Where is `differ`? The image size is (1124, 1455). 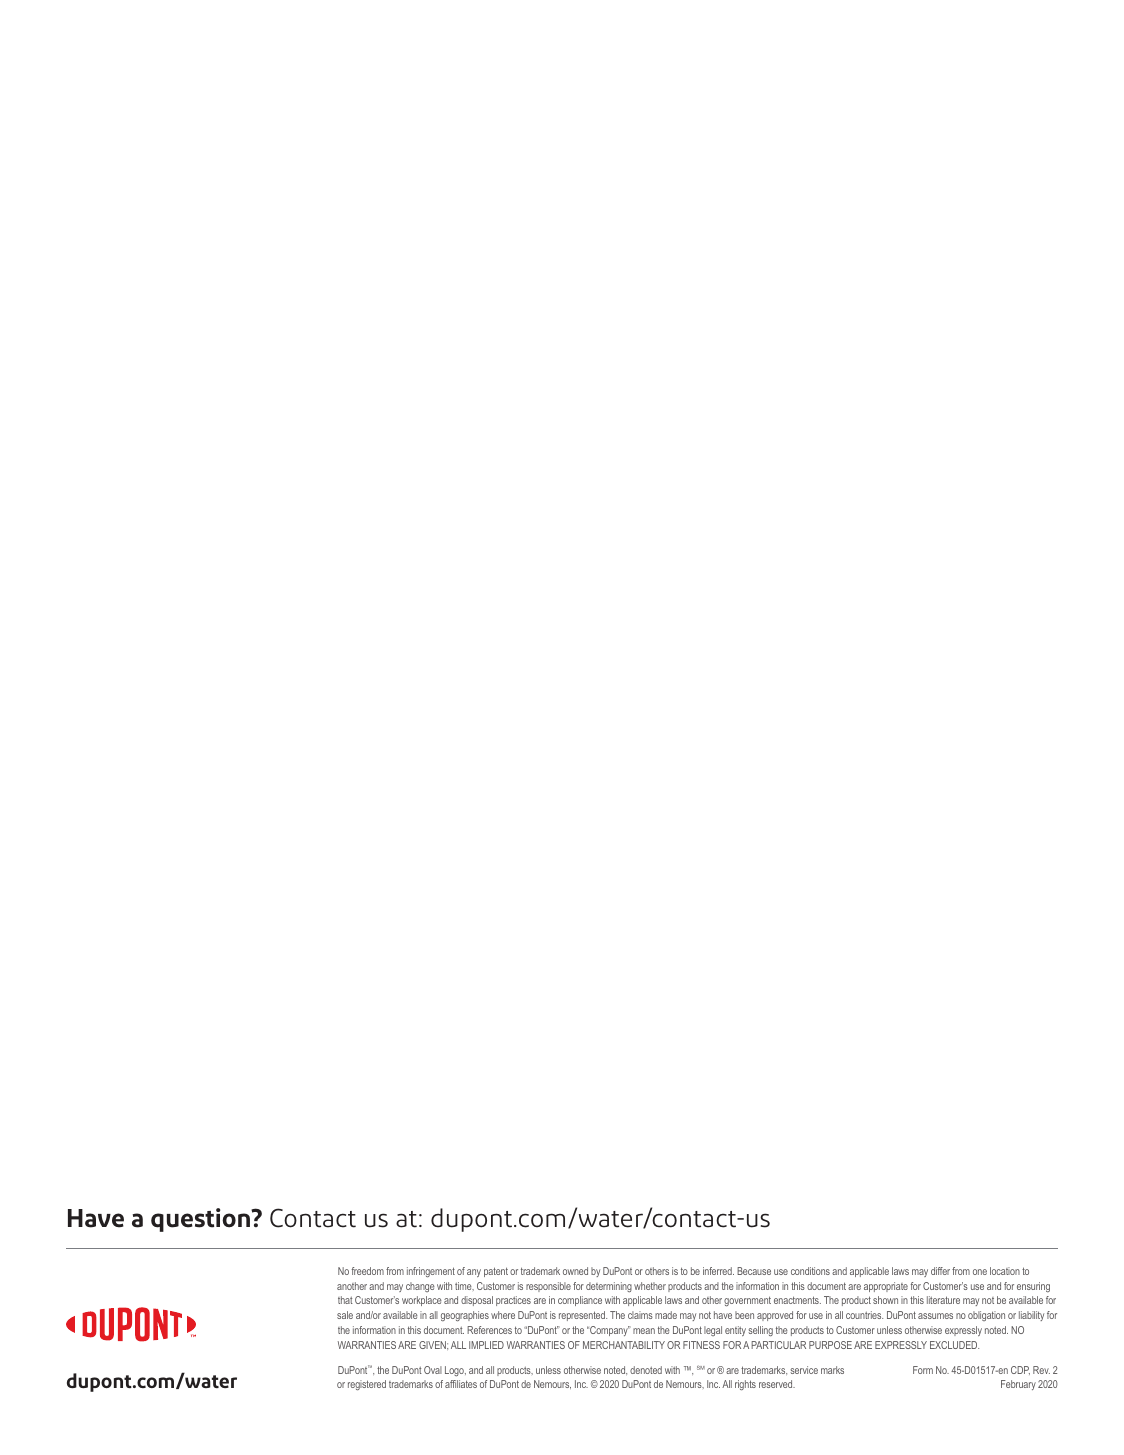
differ is located at coordinates (940, 1271).
